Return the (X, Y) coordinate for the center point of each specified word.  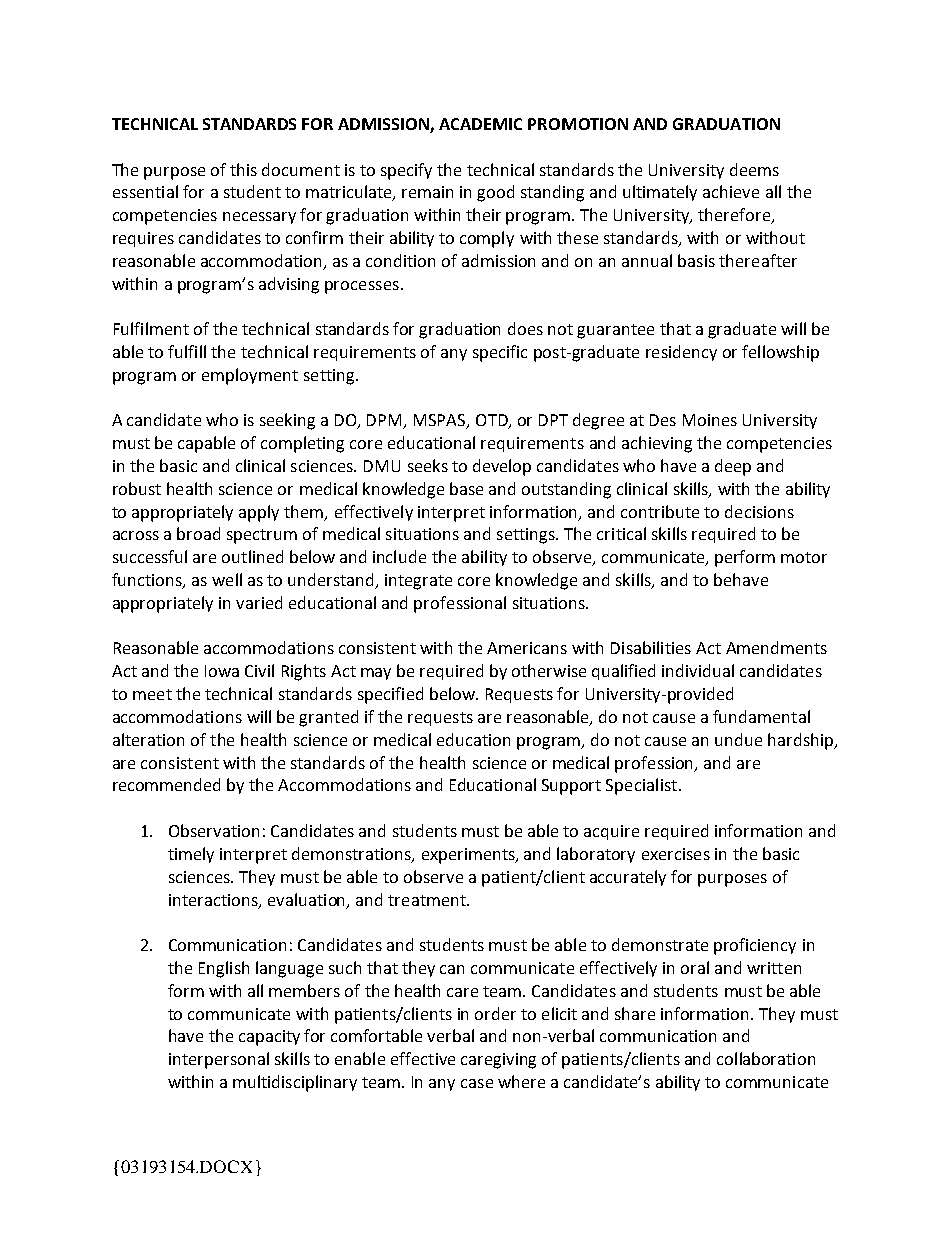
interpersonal (219, 1060)
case (477, 1083)
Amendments (776, 647)
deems (754, 169)
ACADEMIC (480, 124)
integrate (418, 582)
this (243, 169)
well (227, 579)
